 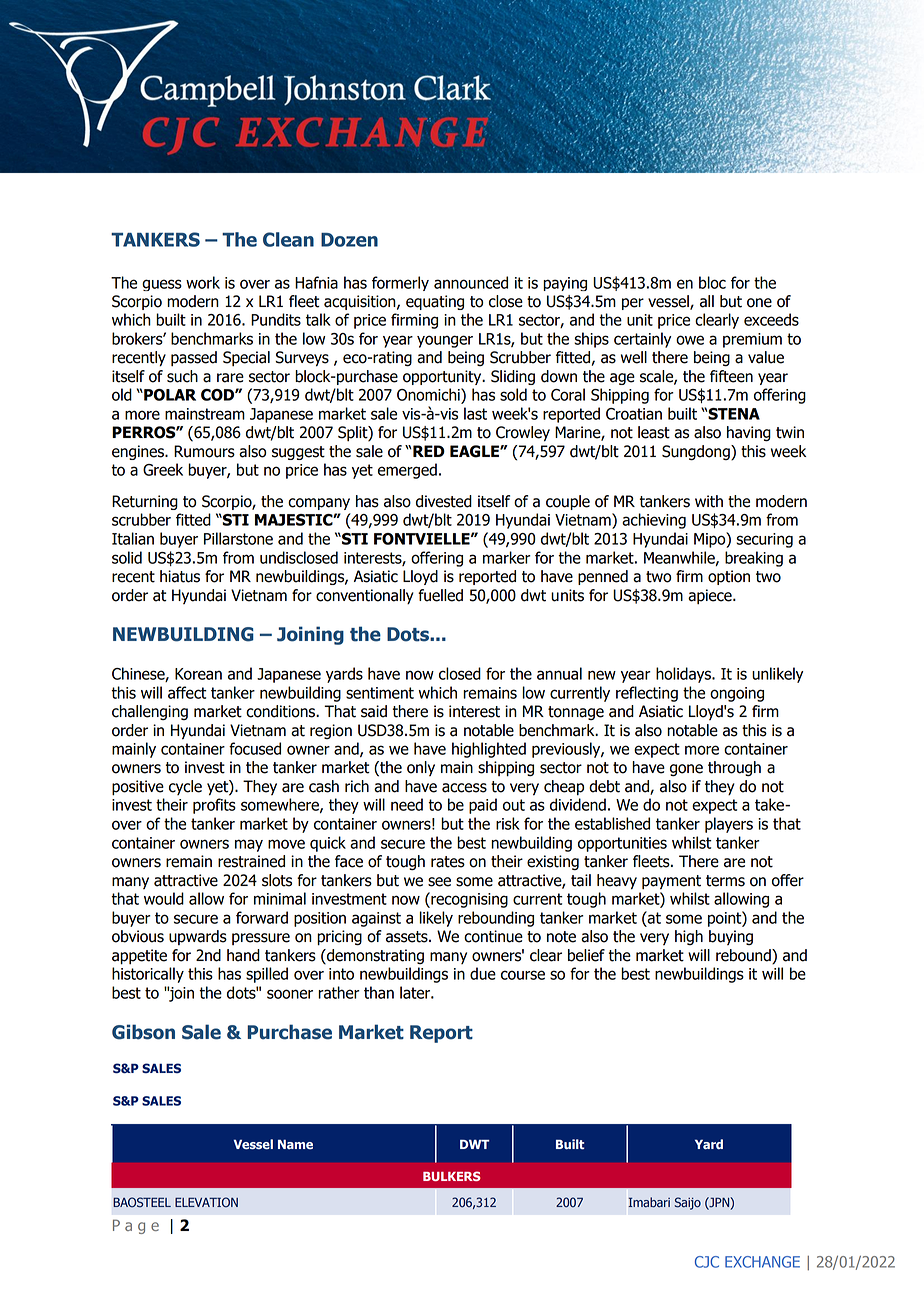 I want to click on through, so click(x=734, y=768).
